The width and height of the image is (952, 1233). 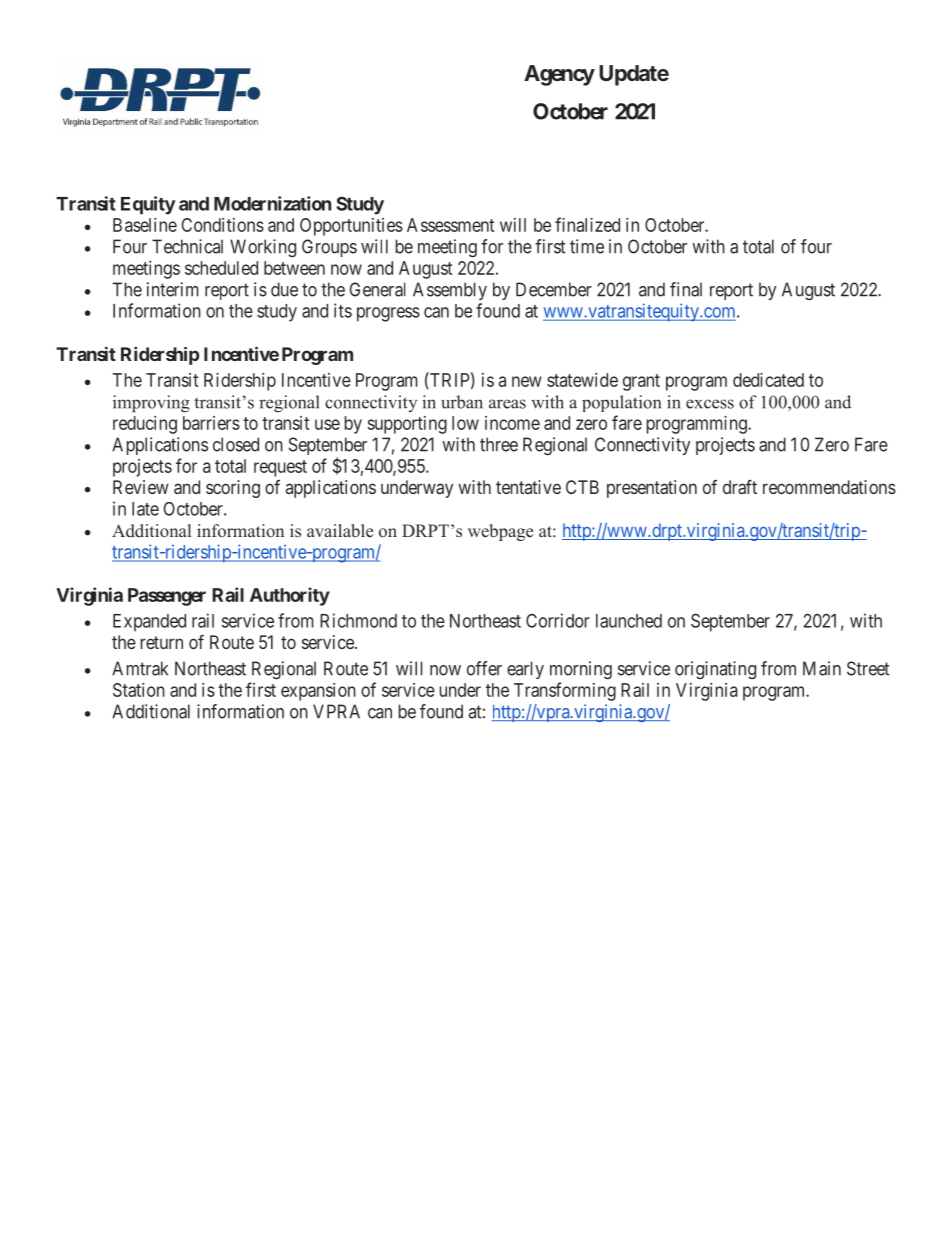 I want to click on Conditions, so click(x=223, y=225).
